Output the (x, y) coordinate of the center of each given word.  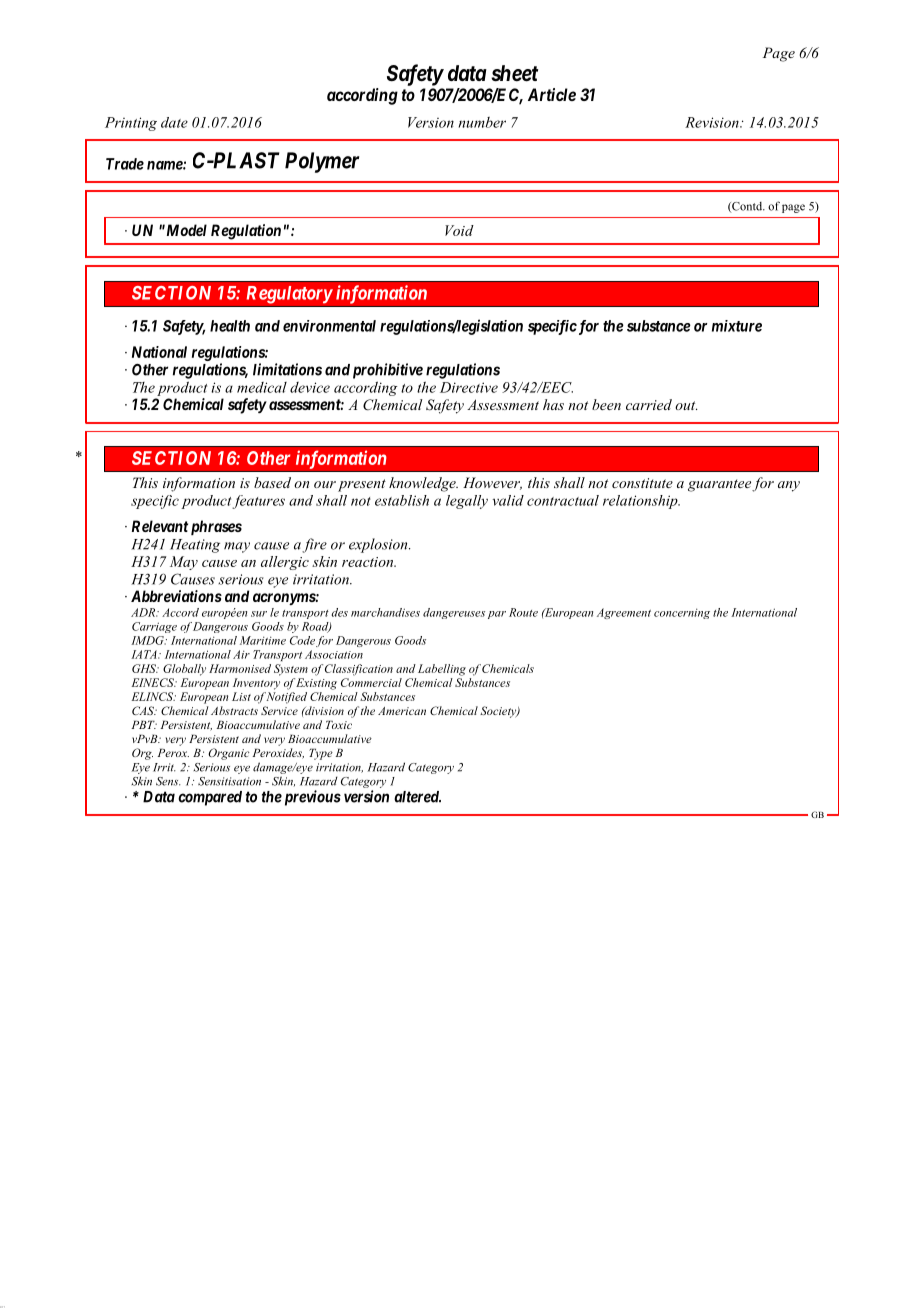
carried (649, 404)
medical (262, 387)
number (482, 122)
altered (417, 797)
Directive (469, 387)
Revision (713, 122)
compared (210, 798)
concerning (682, 613)
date (174, 122)
